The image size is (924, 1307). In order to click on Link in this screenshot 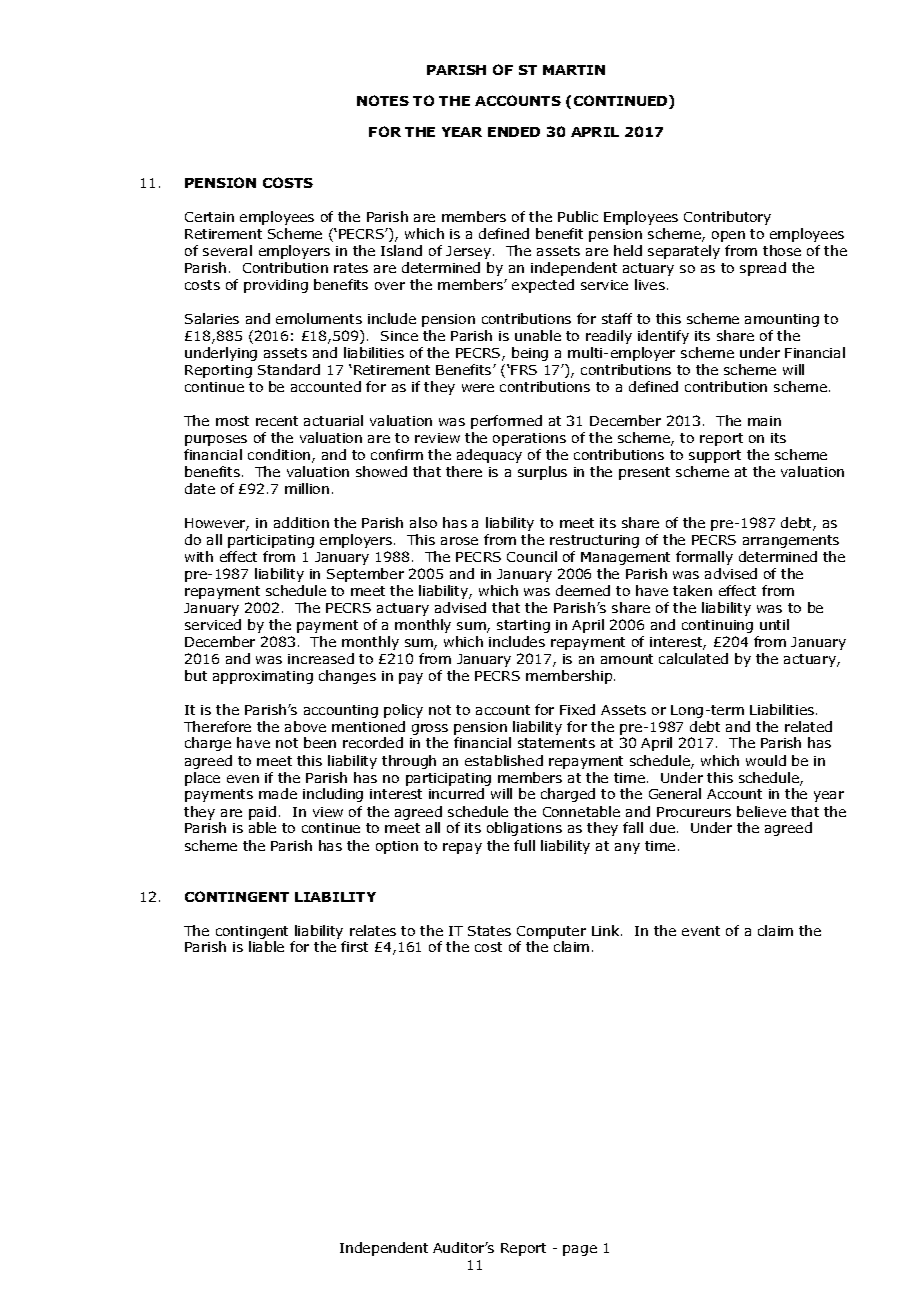, I will do `click(607, 930)`.
